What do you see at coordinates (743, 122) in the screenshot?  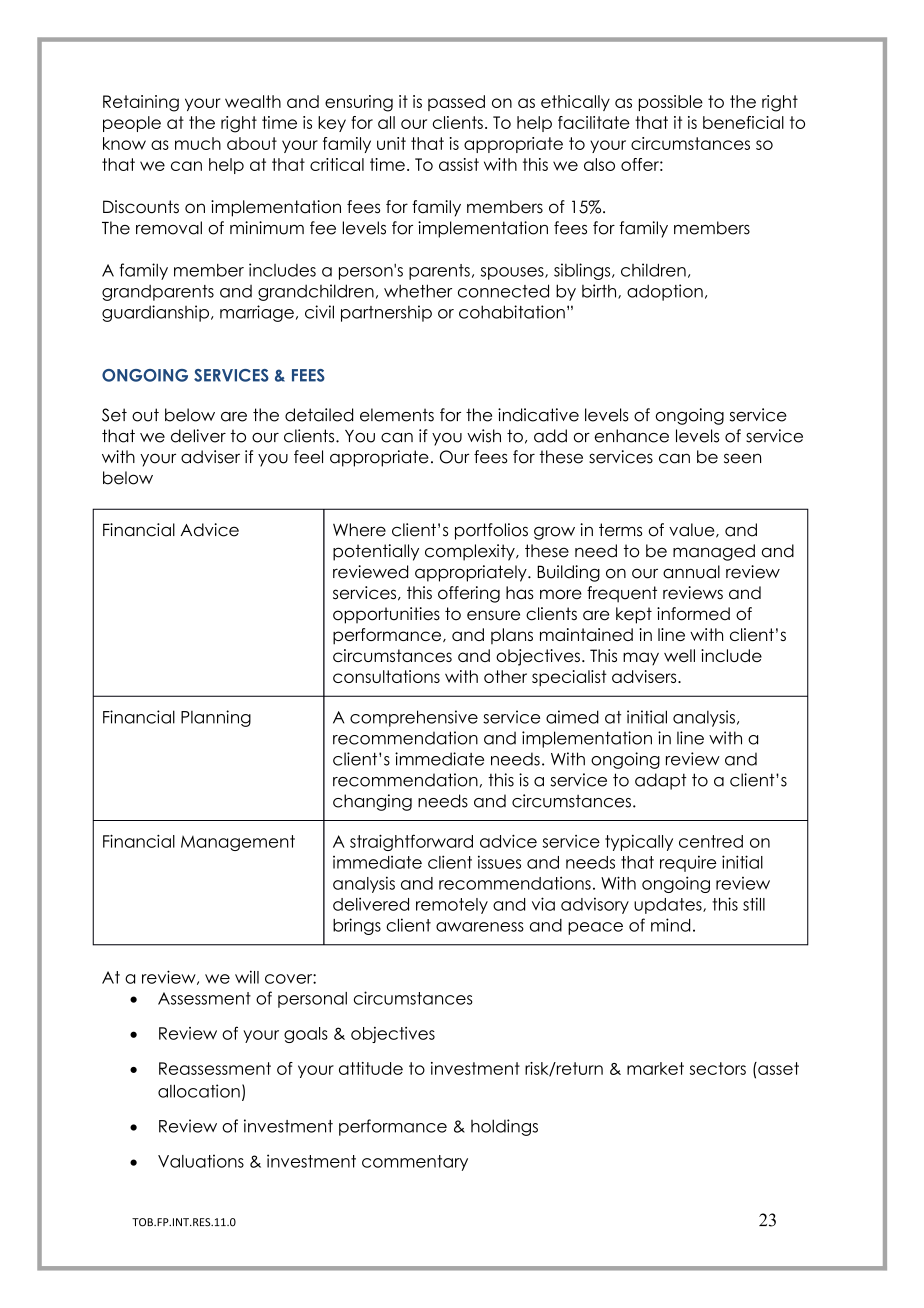 I see `beneficial` at bounding box center [743, 122].
